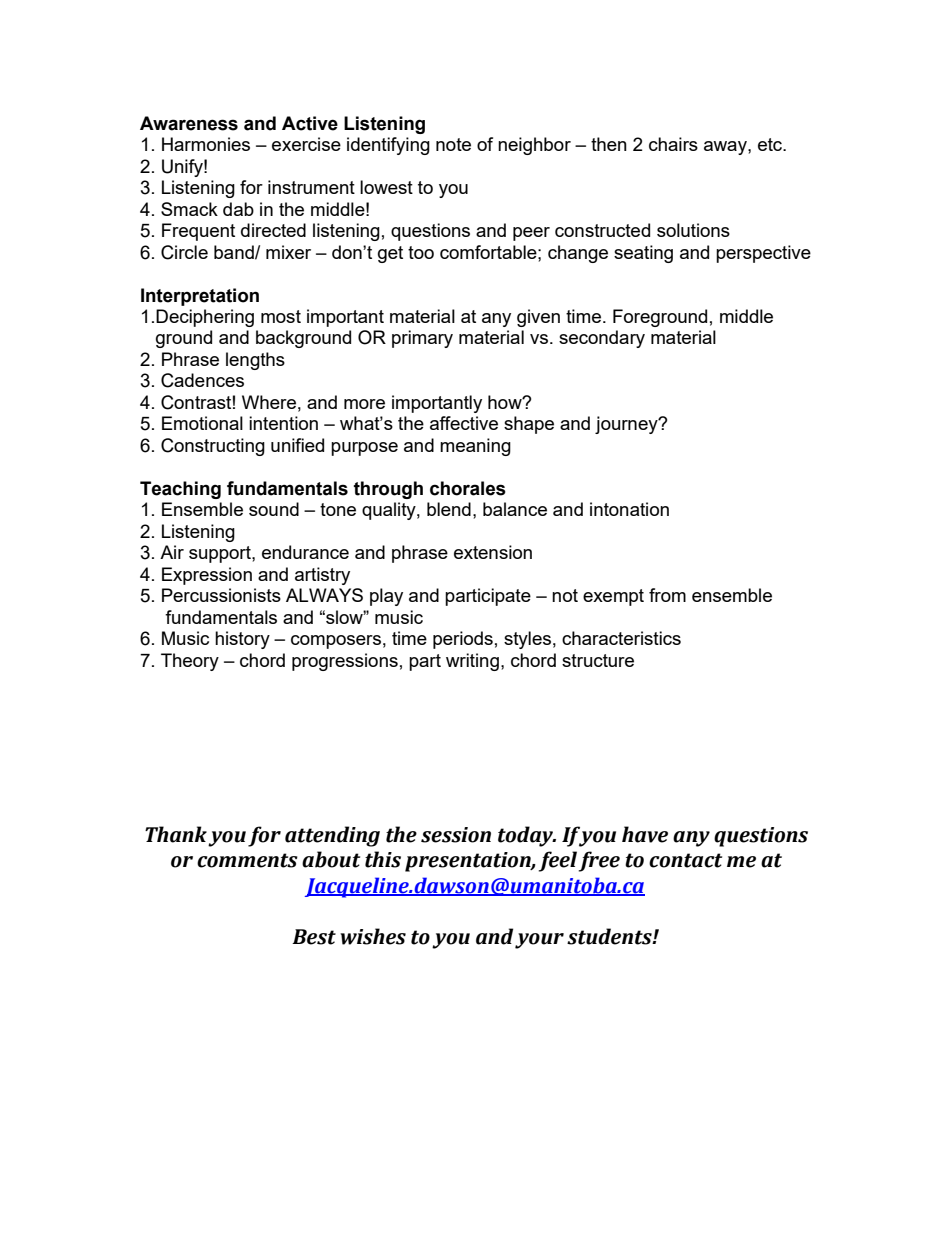 Image resolution: width=952 pixels, height=1233 pixels. Describe the element at coordinates (221, 554) in the image. I see `support` at that location.
